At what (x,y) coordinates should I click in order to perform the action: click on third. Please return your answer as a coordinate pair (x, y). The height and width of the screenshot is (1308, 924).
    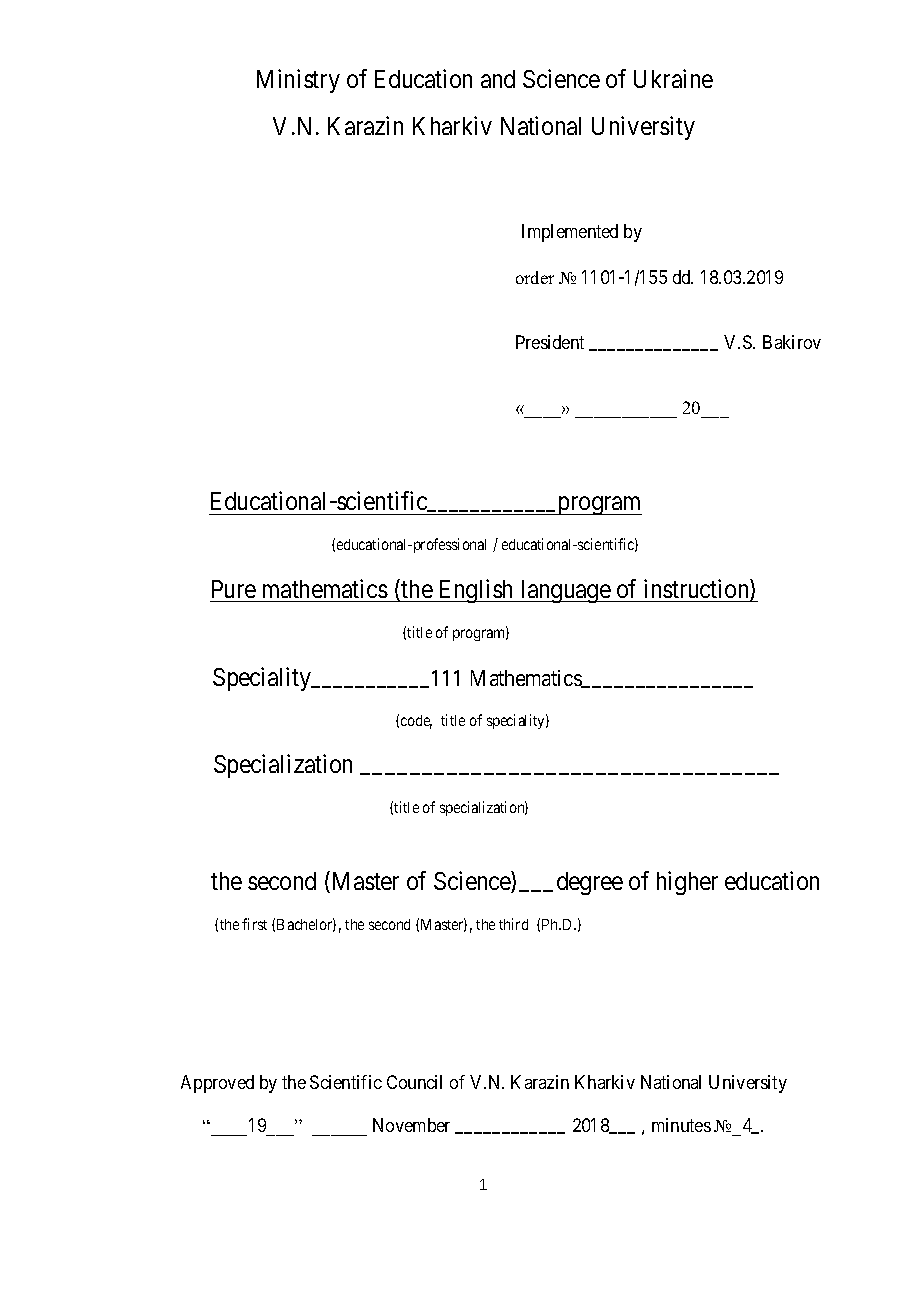
    Looking at the image, I should click on (513, 924).
